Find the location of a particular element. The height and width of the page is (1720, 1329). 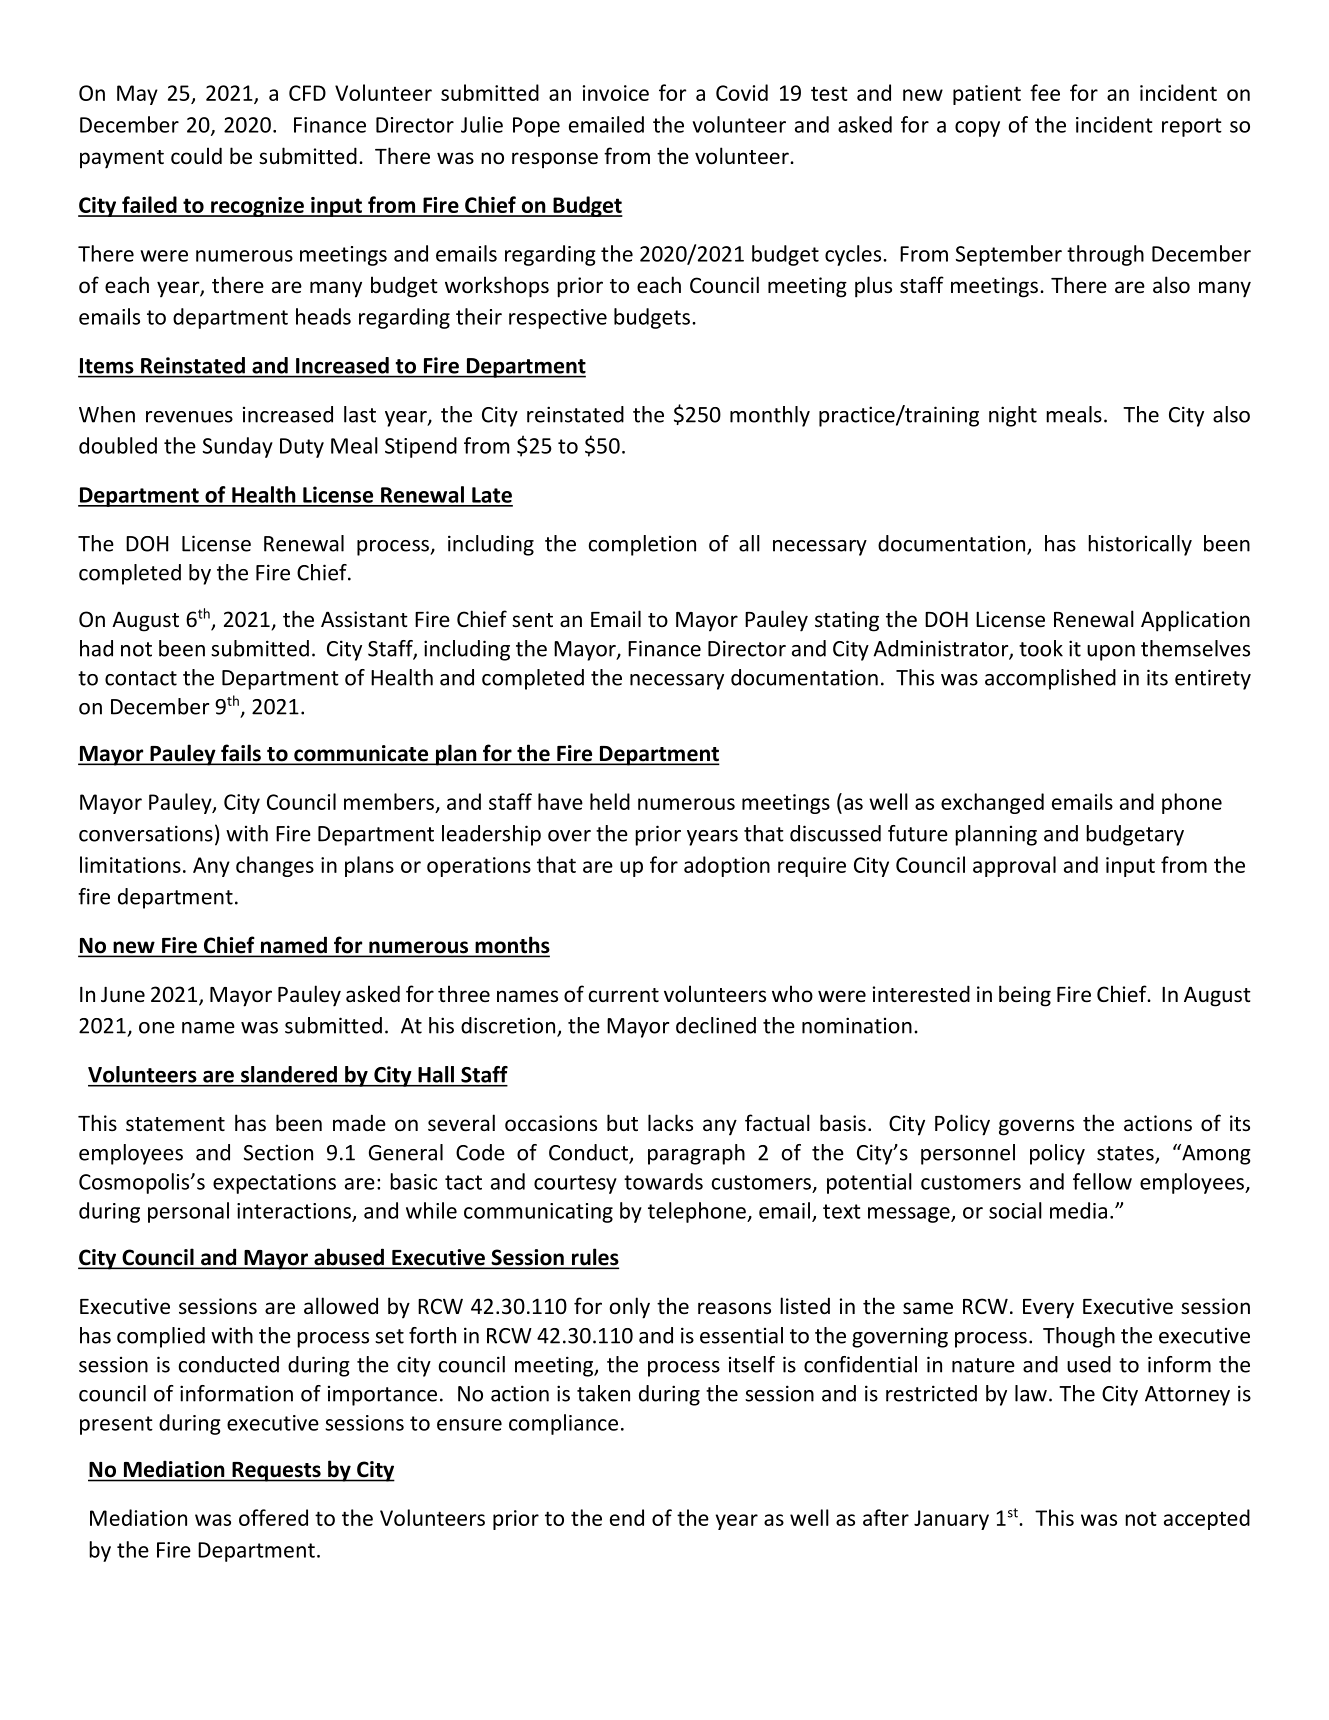

held is located at coordinates (610, 801).
